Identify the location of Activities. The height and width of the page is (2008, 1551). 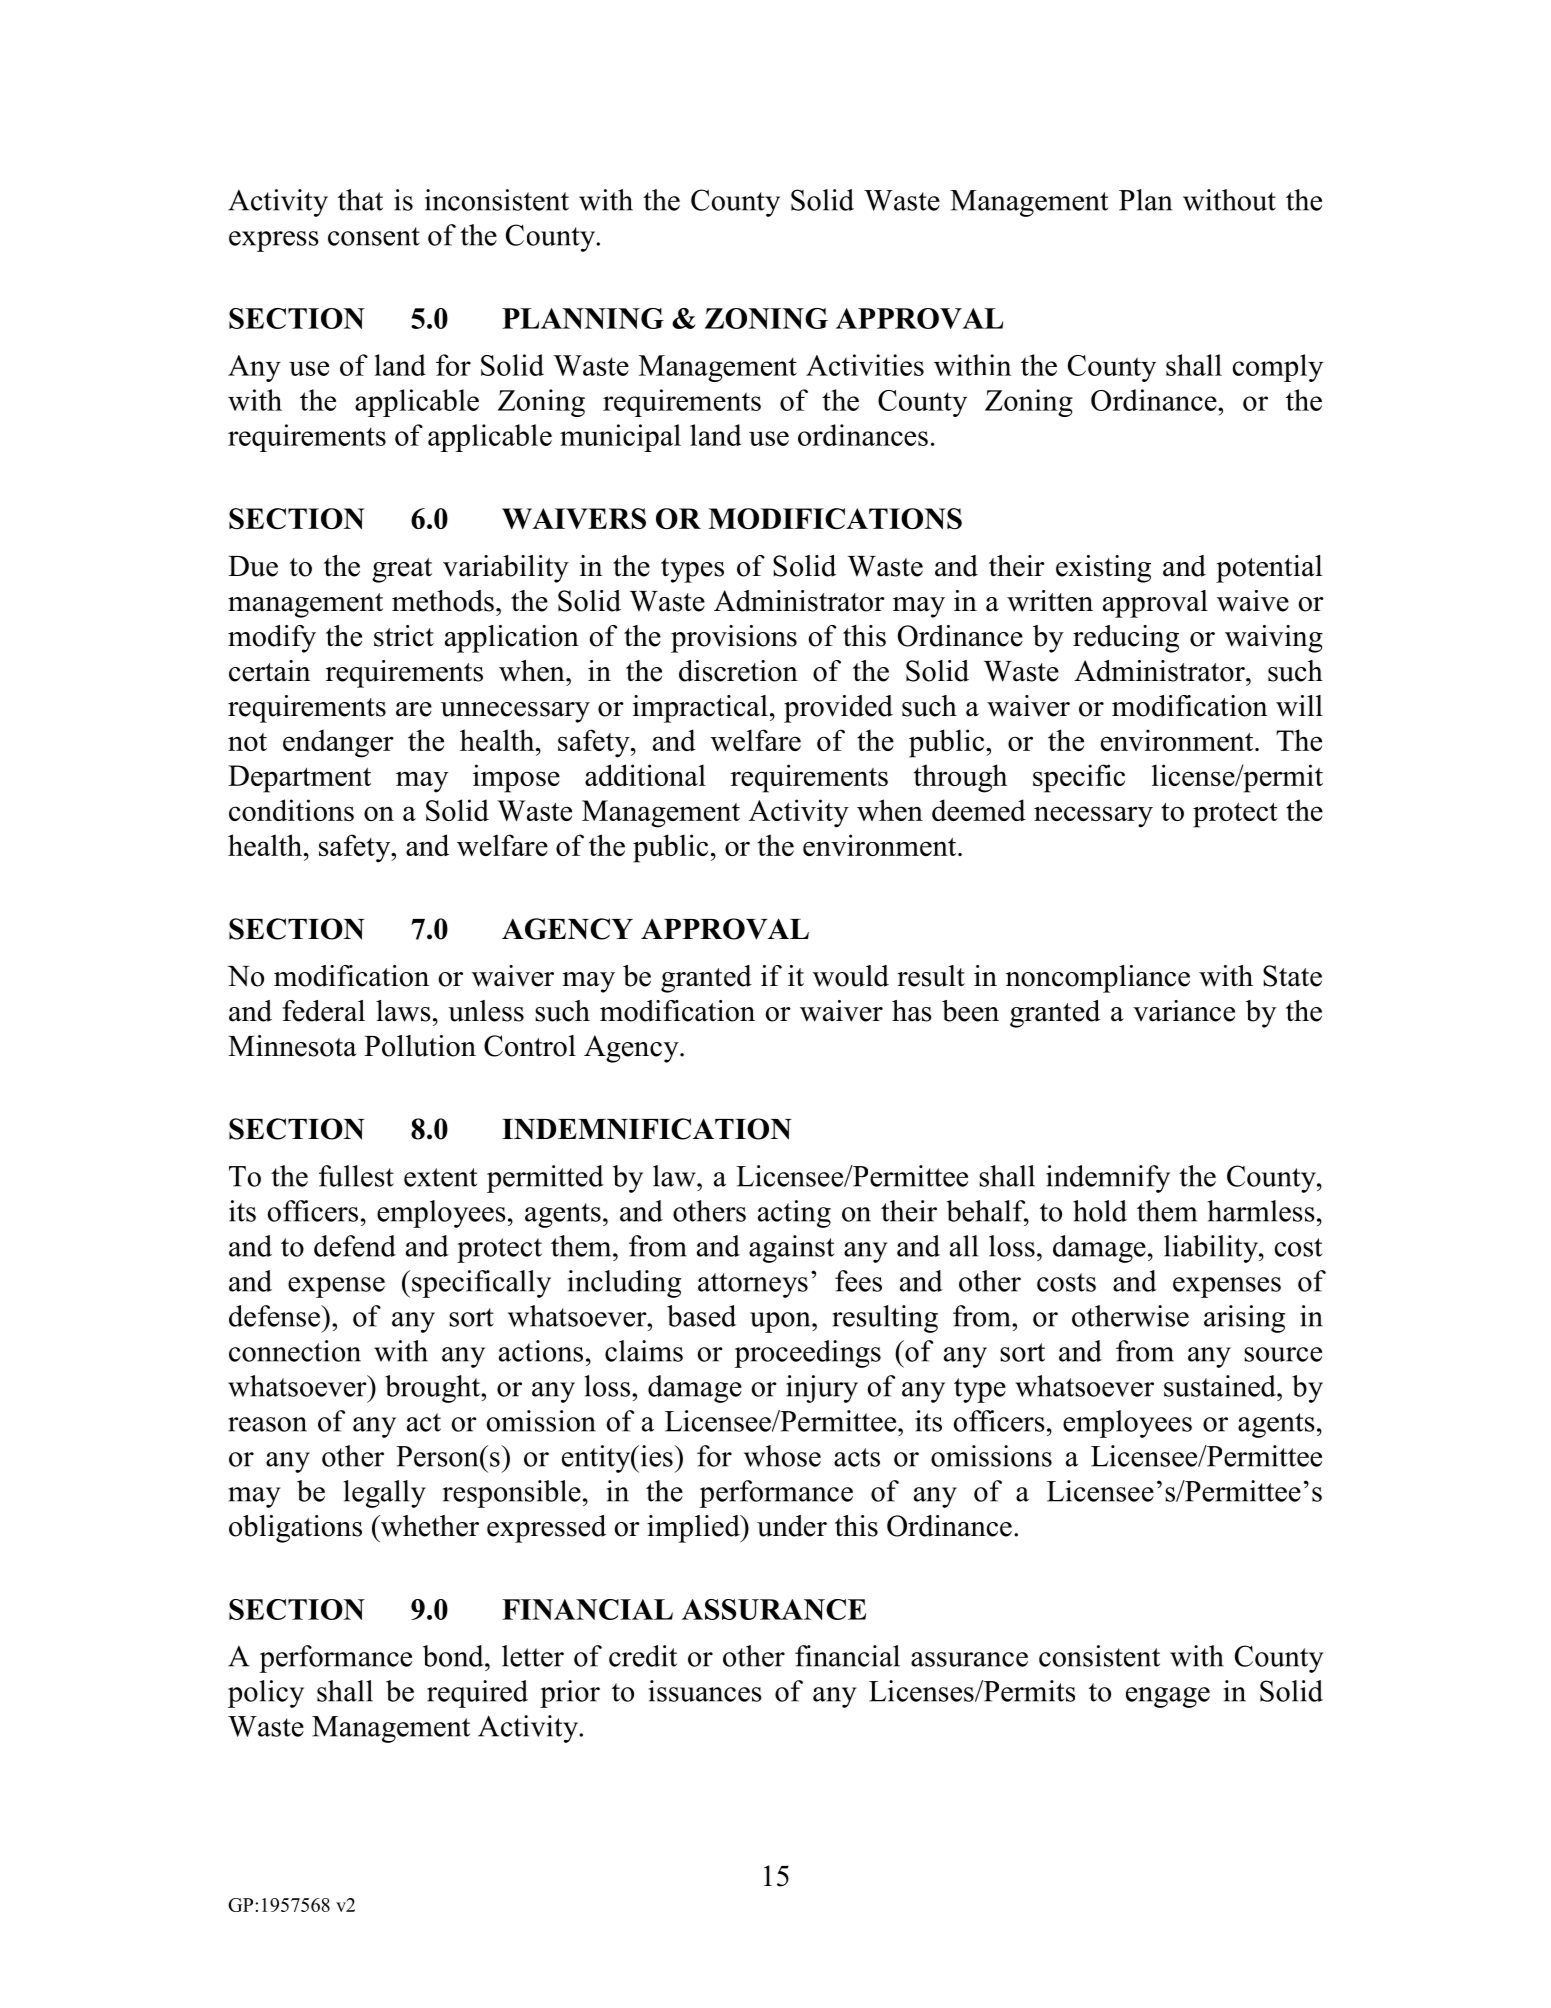
(865, 365).
